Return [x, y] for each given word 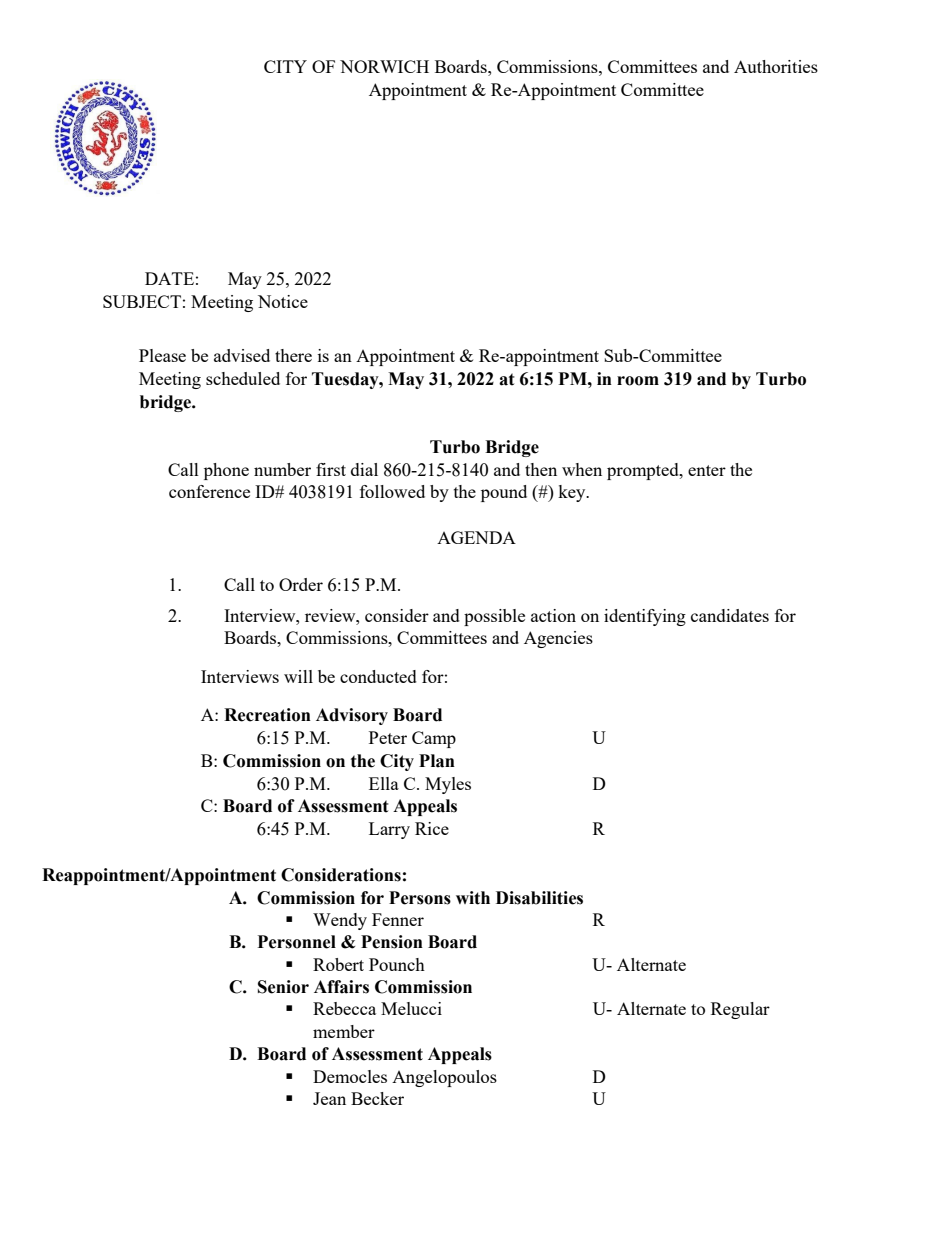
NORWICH [384, 66]
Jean [329, 1098]
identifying [645, 617]
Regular [740, 1010]
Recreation [267, 715]
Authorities [776, 66]
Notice [283, 301]
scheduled [243, 378]
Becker [377, 1098]
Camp [434, 739]
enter [707, 470]
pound [504, 493]
